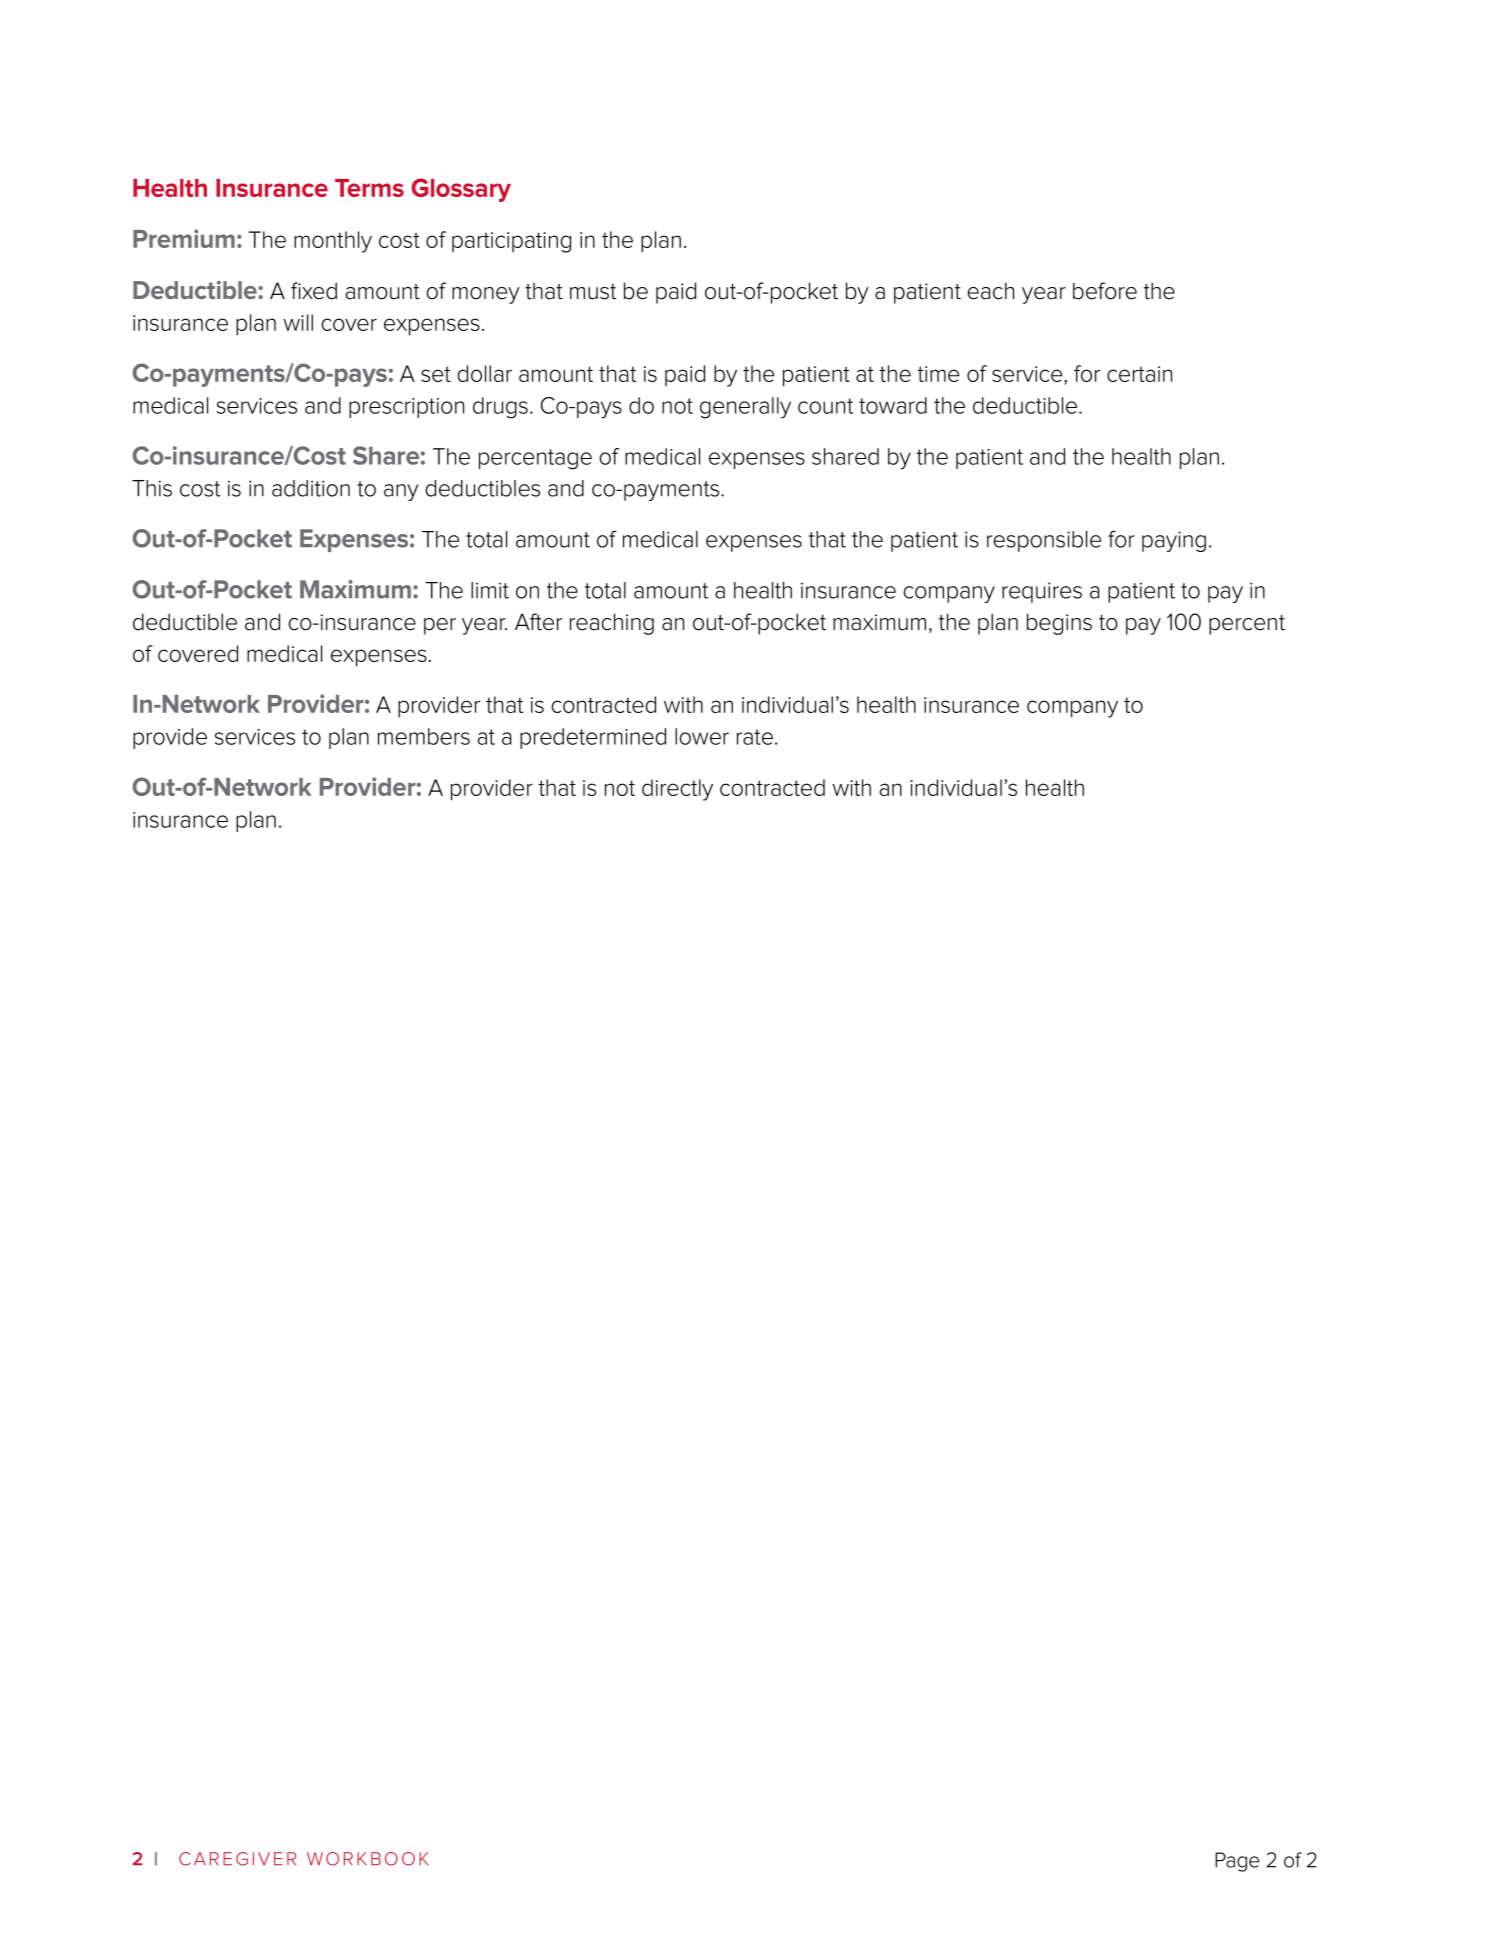 Image resolution: width=1494 pixels, height=1933 pixels. What do you see at coordinates (755, 737) in the screenshot?
I see `rate` at bounding box center [755, 737].
